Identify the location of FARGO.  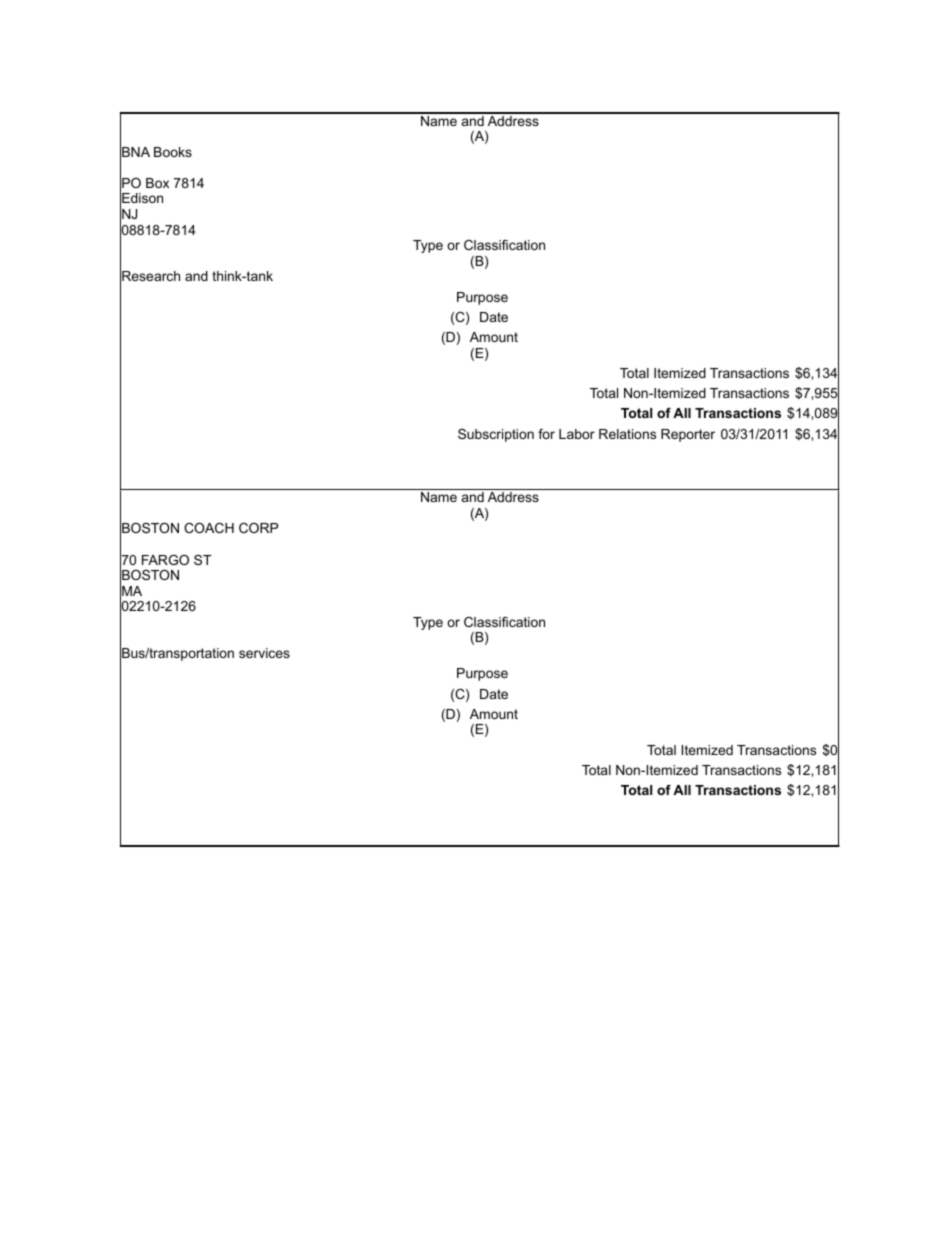
(165, 560).
